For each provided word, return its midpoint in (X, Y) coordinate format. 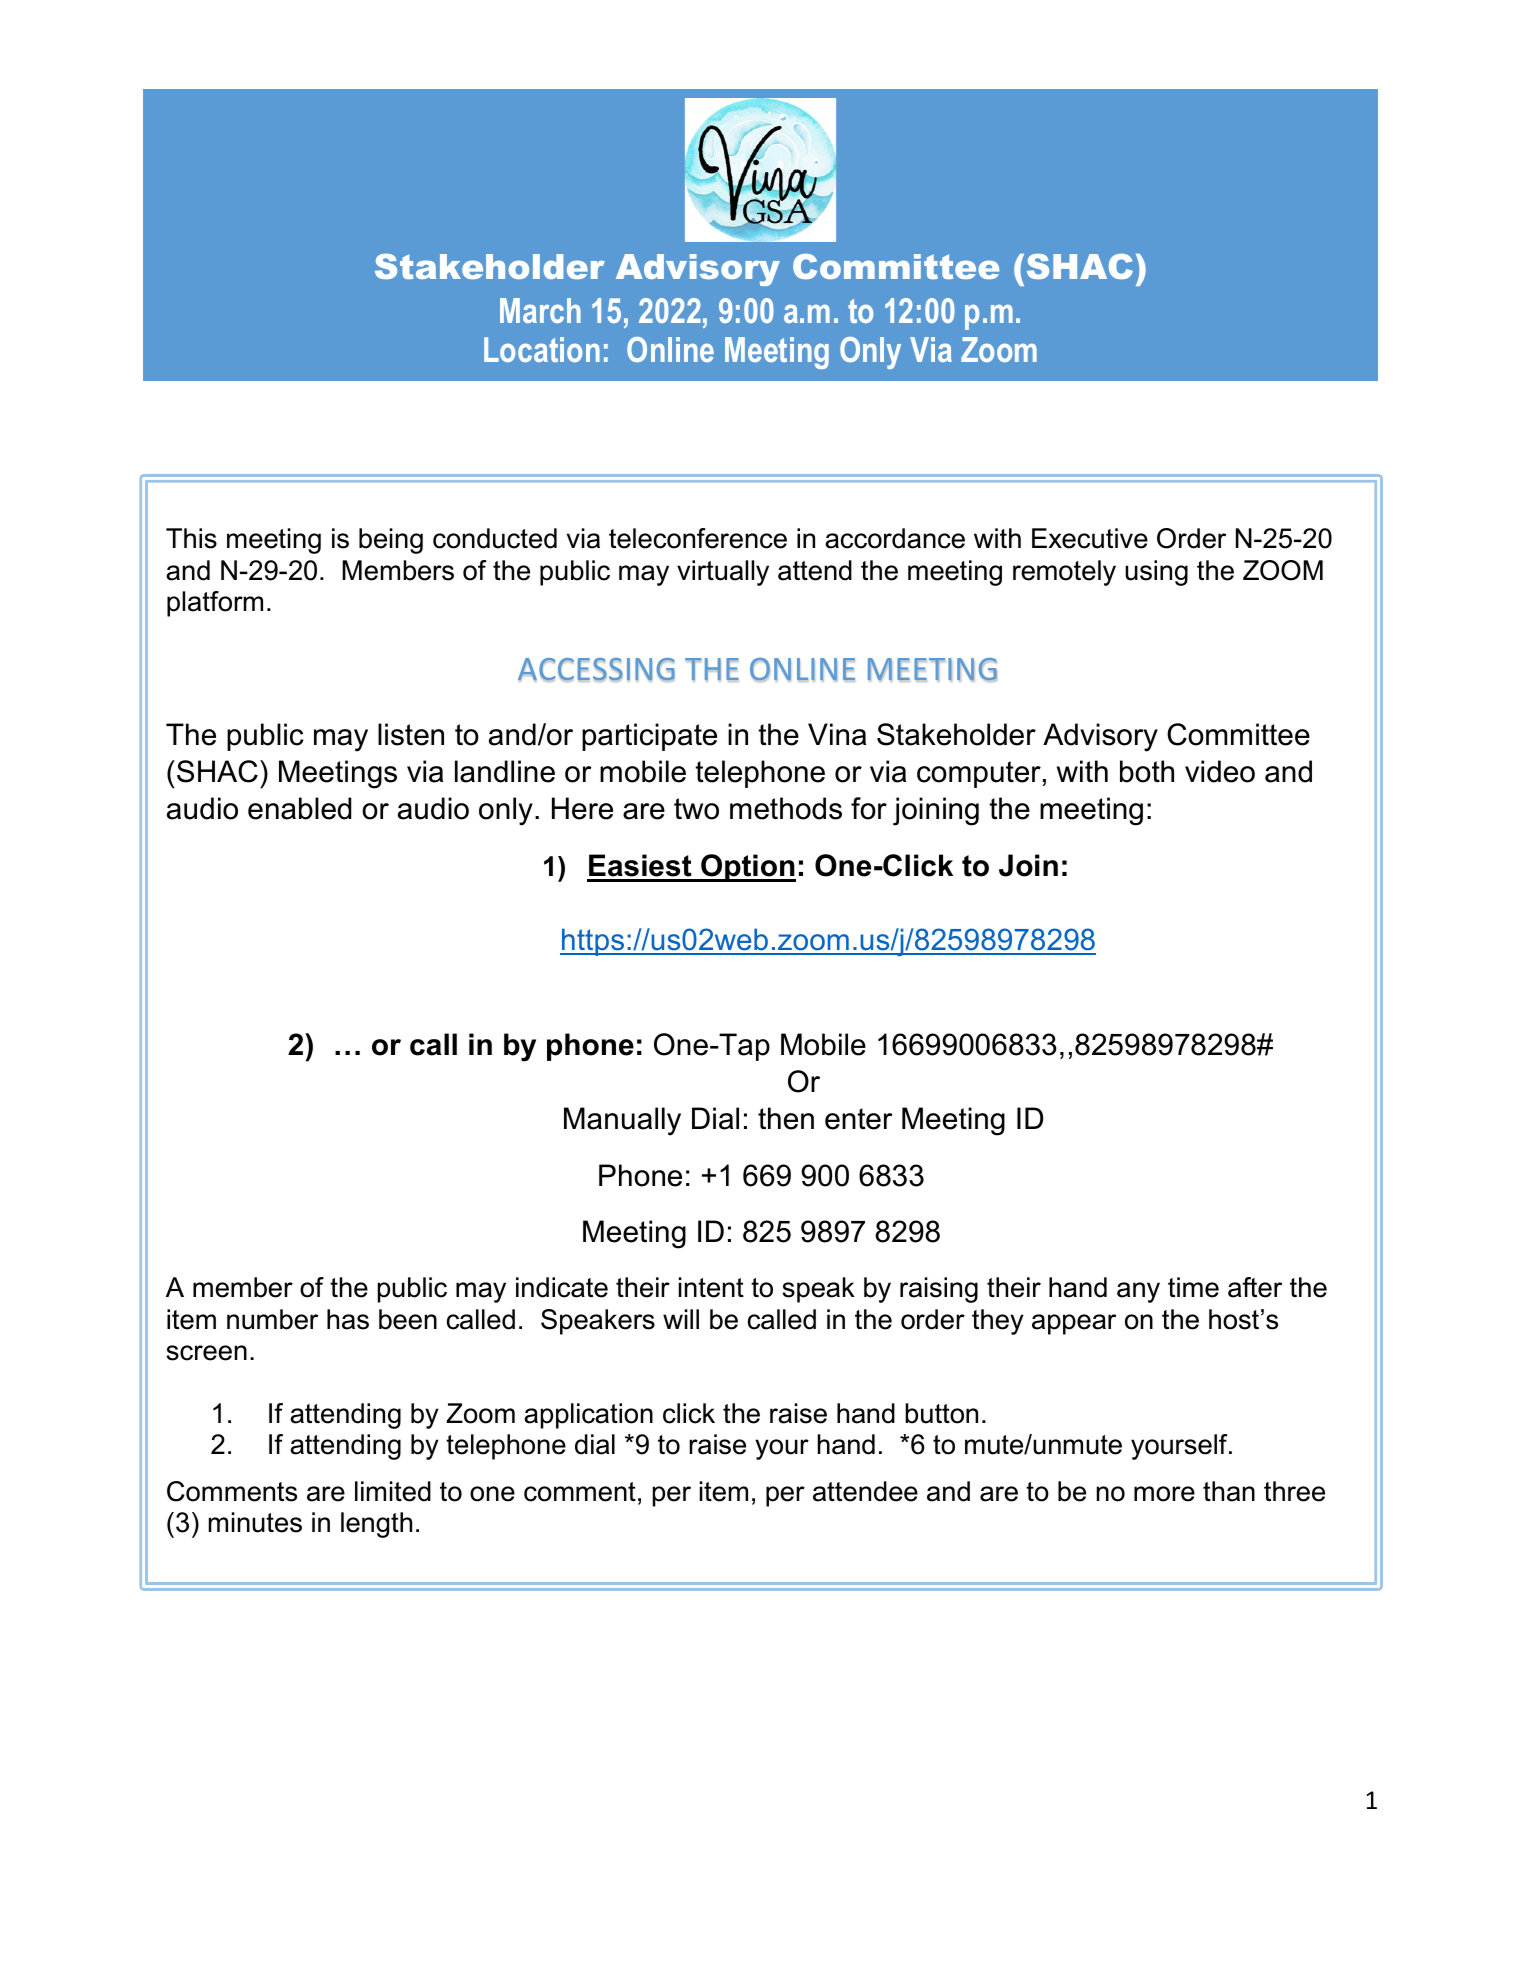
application (588, 1416)
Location (542, 349)
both (1147, 771)
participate (649, 737)
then (786, 1118)
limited (393, 1491)
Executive (1090, 538)
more (1164, 1494)
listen (411, 734)
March (540, 310)
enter (858, 1119)
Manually (622, 1121)
